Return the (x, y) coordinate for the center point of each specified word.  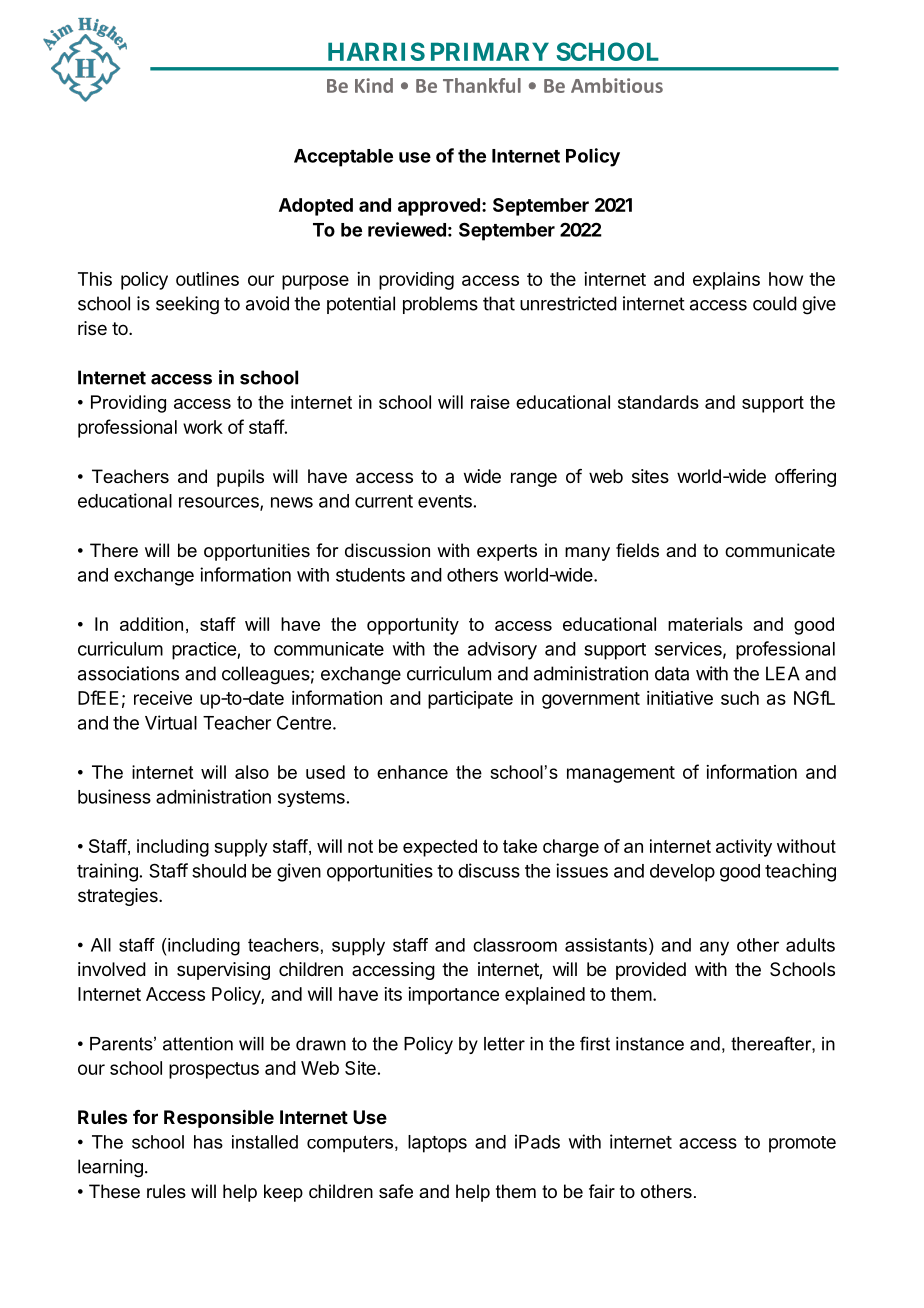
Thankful (482, 85)
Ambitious (617, 85)
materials (705, 624)
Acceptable (343, 158)
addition (151, 624)
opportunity (413, 626)
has (208, 1142)
